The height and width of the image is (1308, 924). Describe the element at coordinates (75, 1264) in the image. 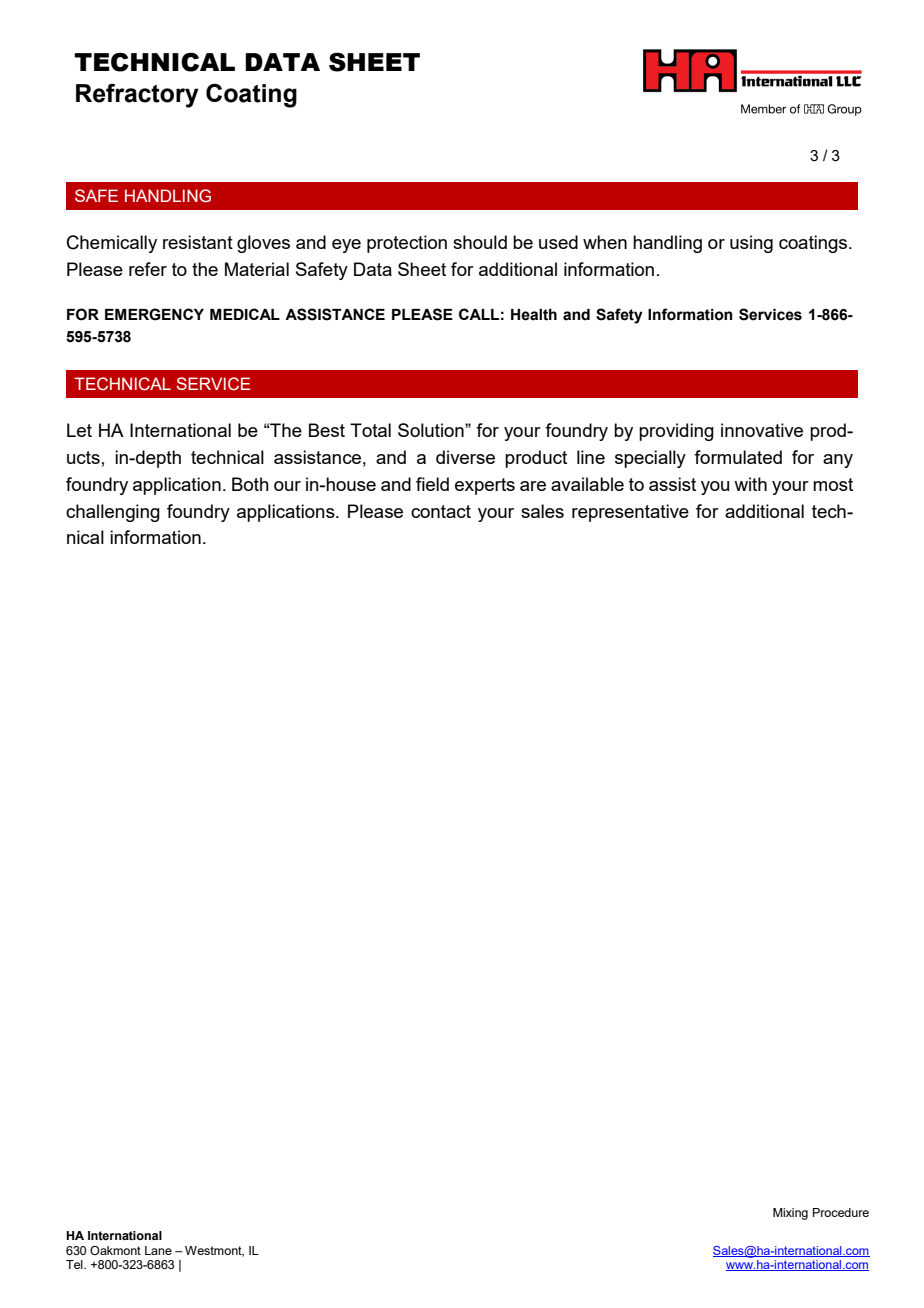

I see `Tel` at that location.
